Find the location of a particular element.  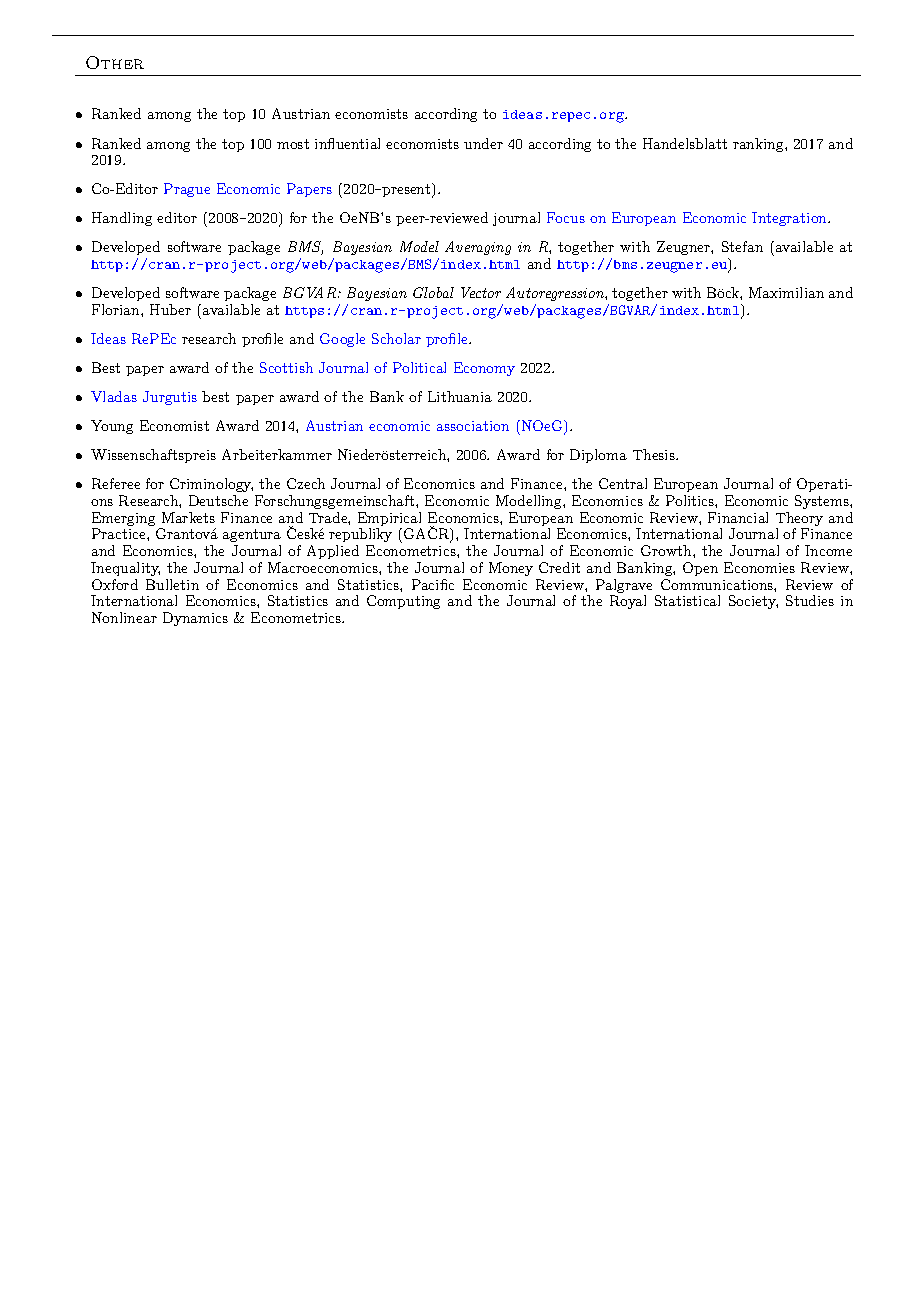

Computing is located at coordinates (403, 602).
